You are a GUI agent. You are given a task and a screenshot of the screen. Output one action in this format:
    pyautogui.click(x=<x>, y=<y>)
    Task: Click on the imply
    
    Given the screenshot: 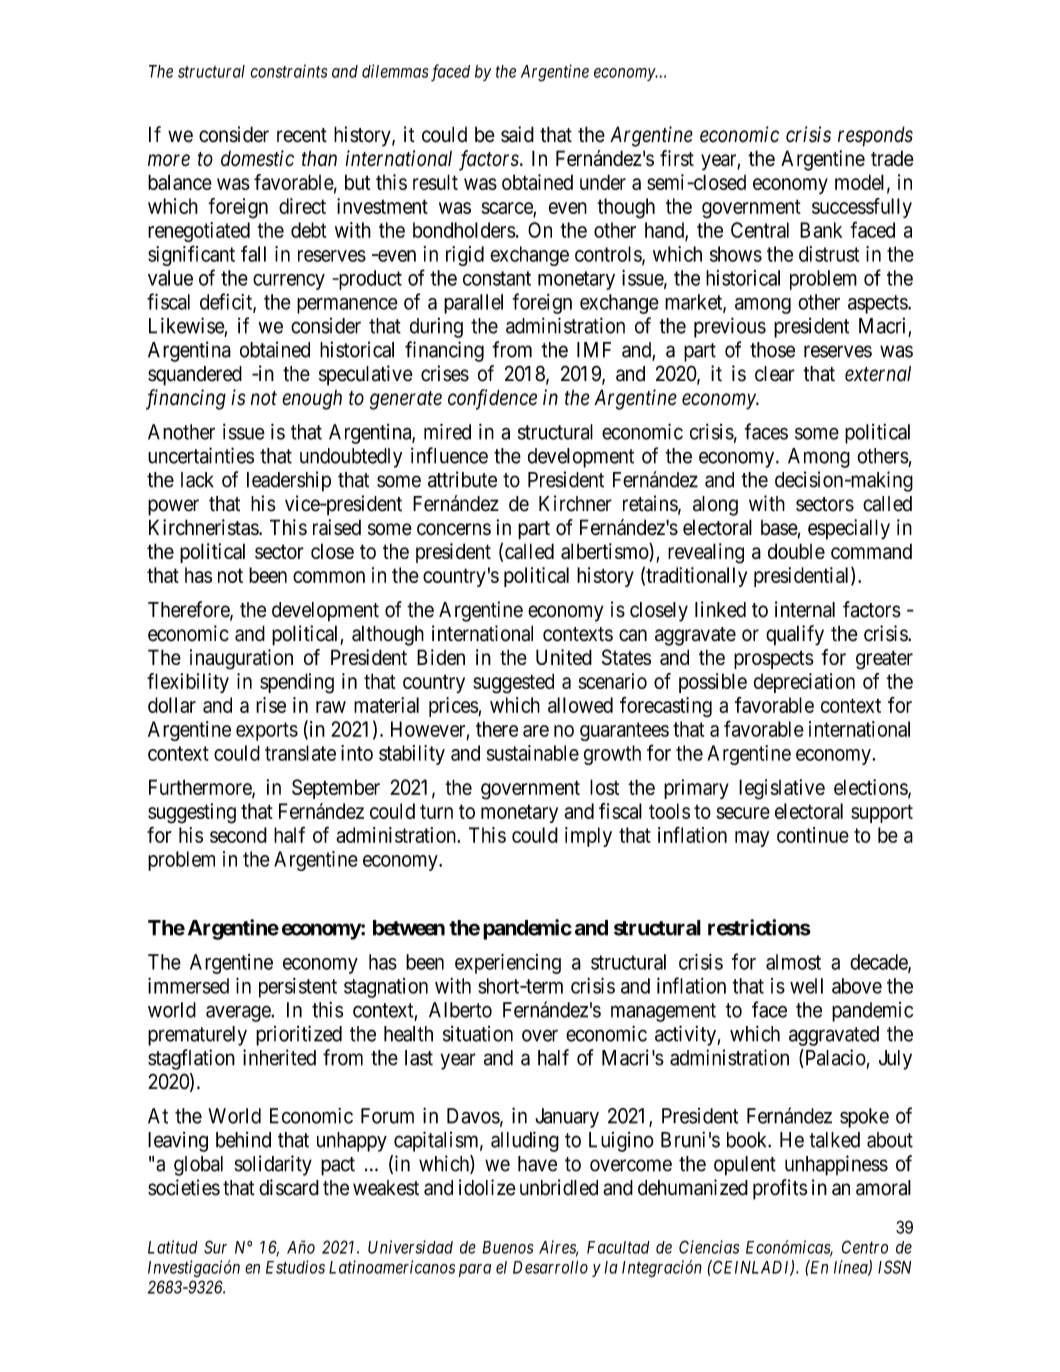 What is the action you would take?
    pyautogui.click(x=588, y=837)
